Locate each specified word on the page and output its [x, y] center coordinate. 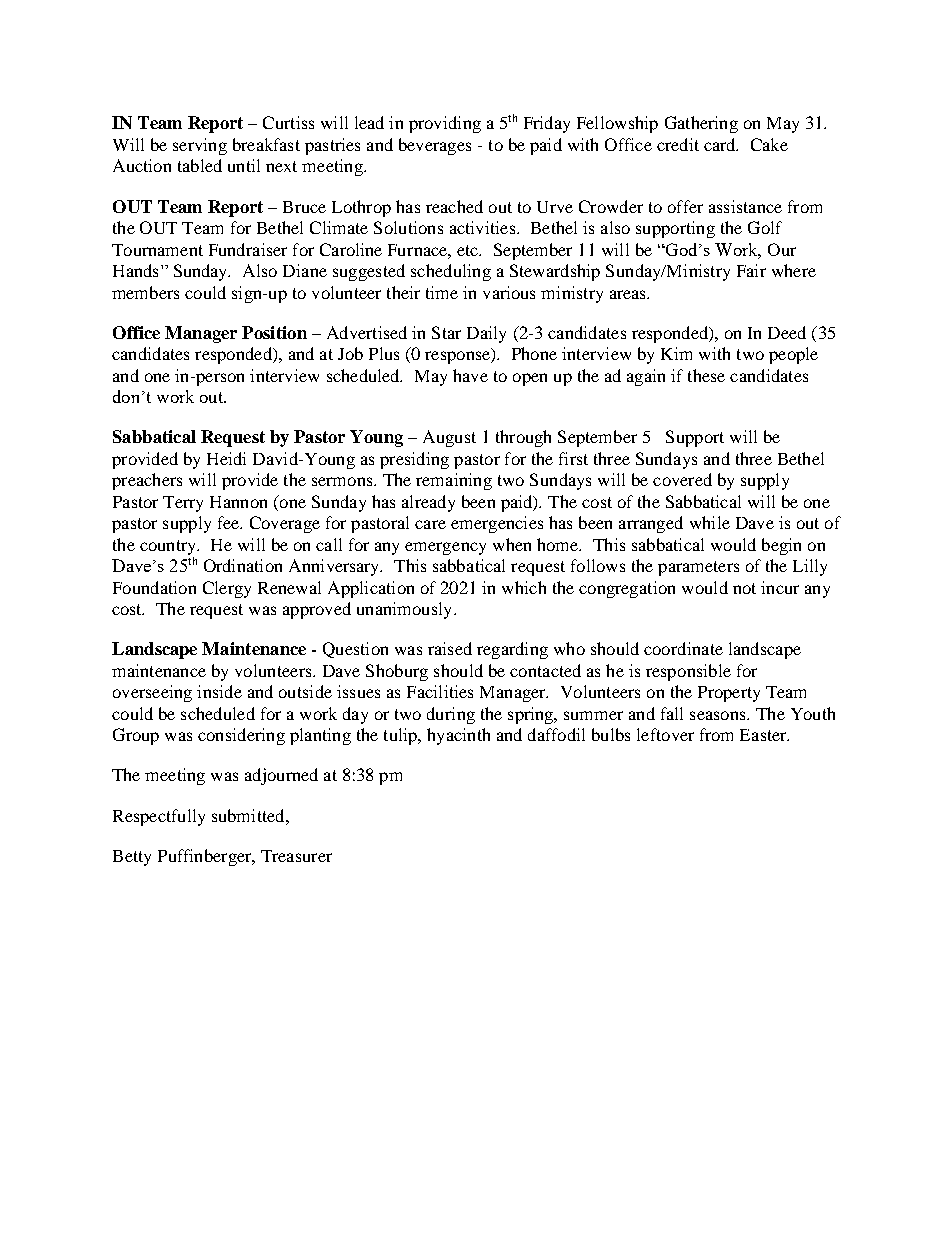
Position [274, 332]
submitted [249, 815]
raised [450, 648]
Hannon [238, 502]
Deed [787, 332]
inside [219, 691]
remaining [454, 481]
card [721, 144]
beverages [435, 146]
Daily [486, 334]
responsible [688, 672]
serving [200, 146]
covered [682, 479]
